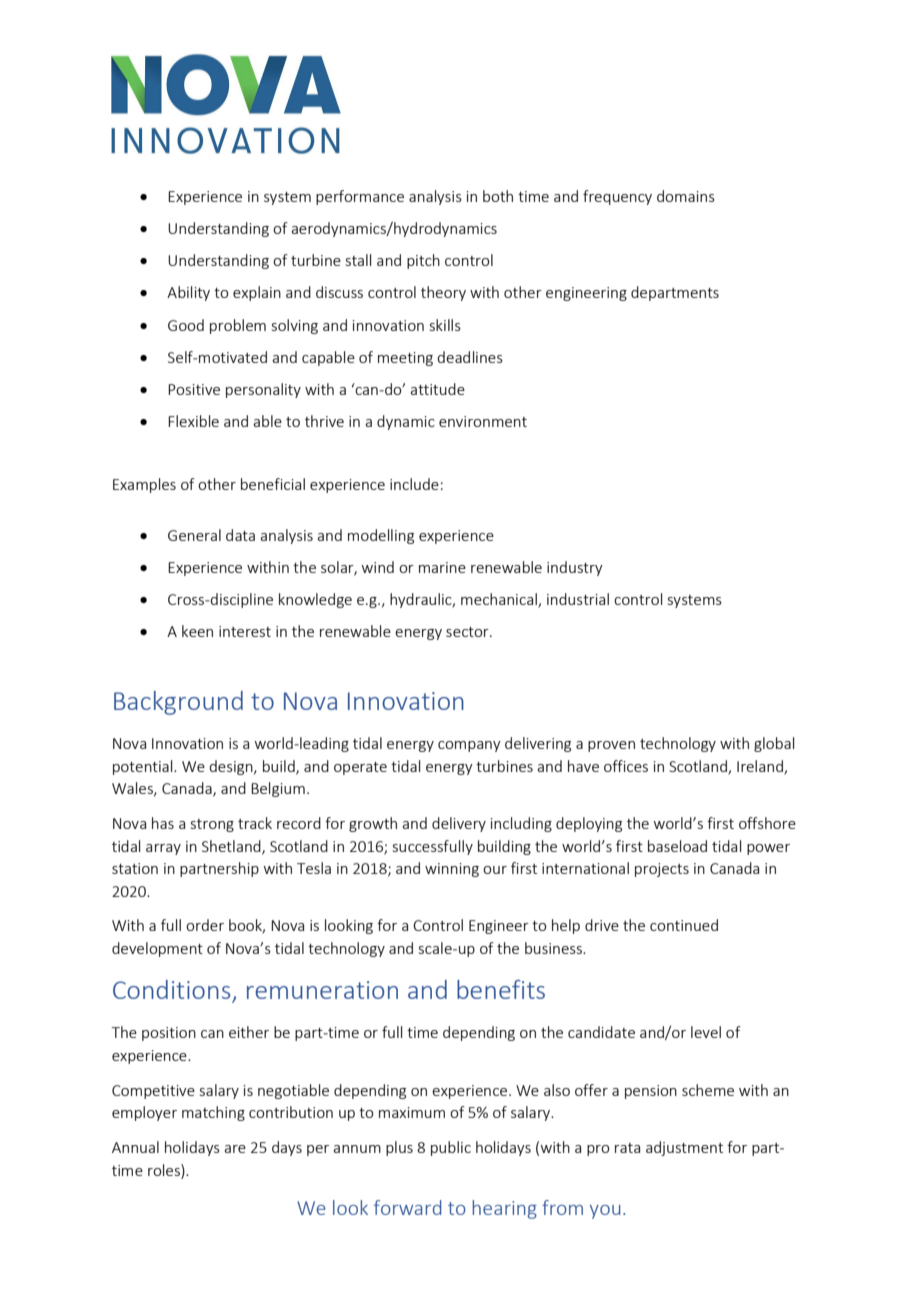  What do you see at coordinates (469, 746) in the document?
I see `company` at bounding box center [469, 746].
